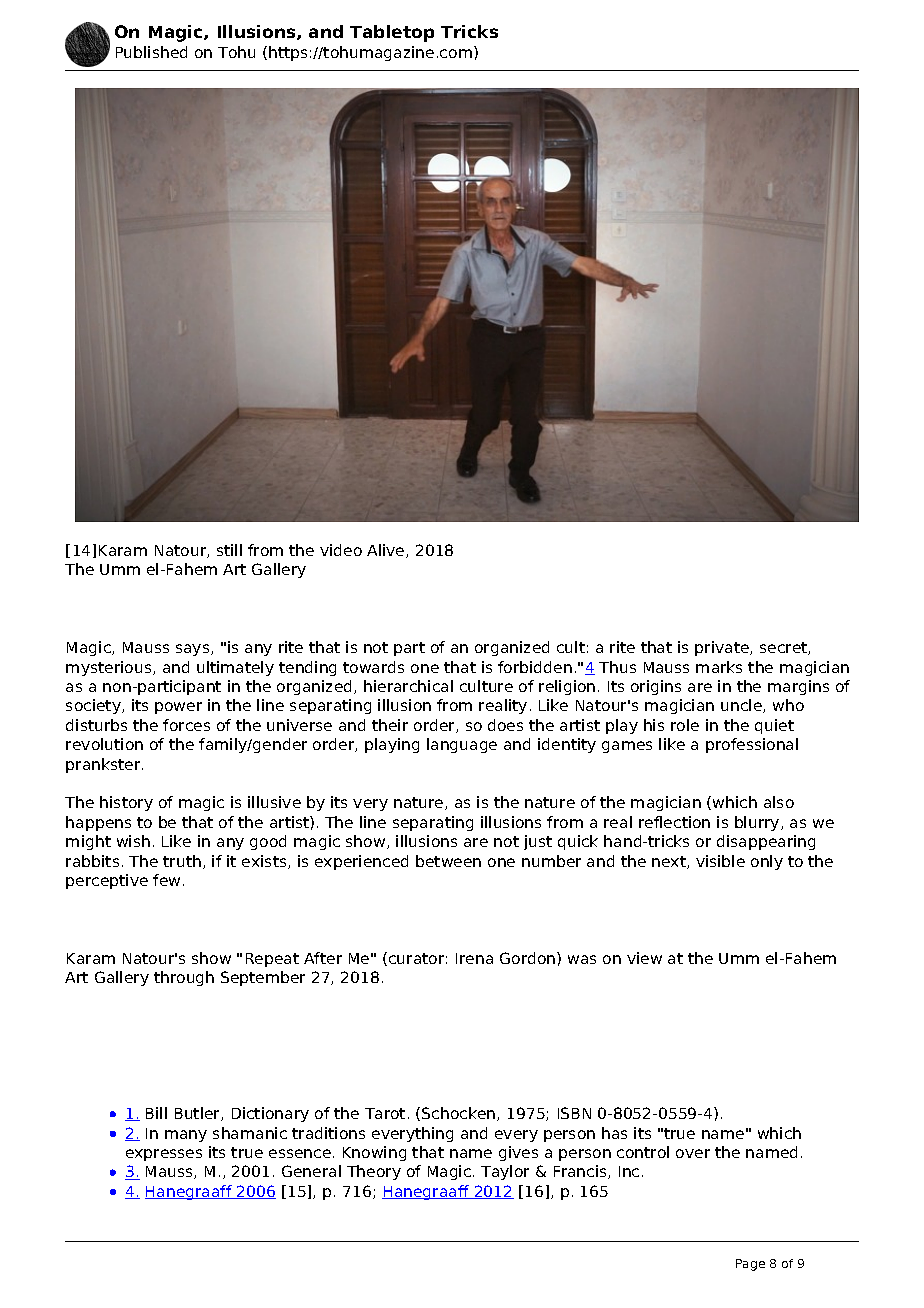 The height and width of the image is (1308, 924). Describe the element at coordinates (644, 958) in the image. I see `view` at that location.
